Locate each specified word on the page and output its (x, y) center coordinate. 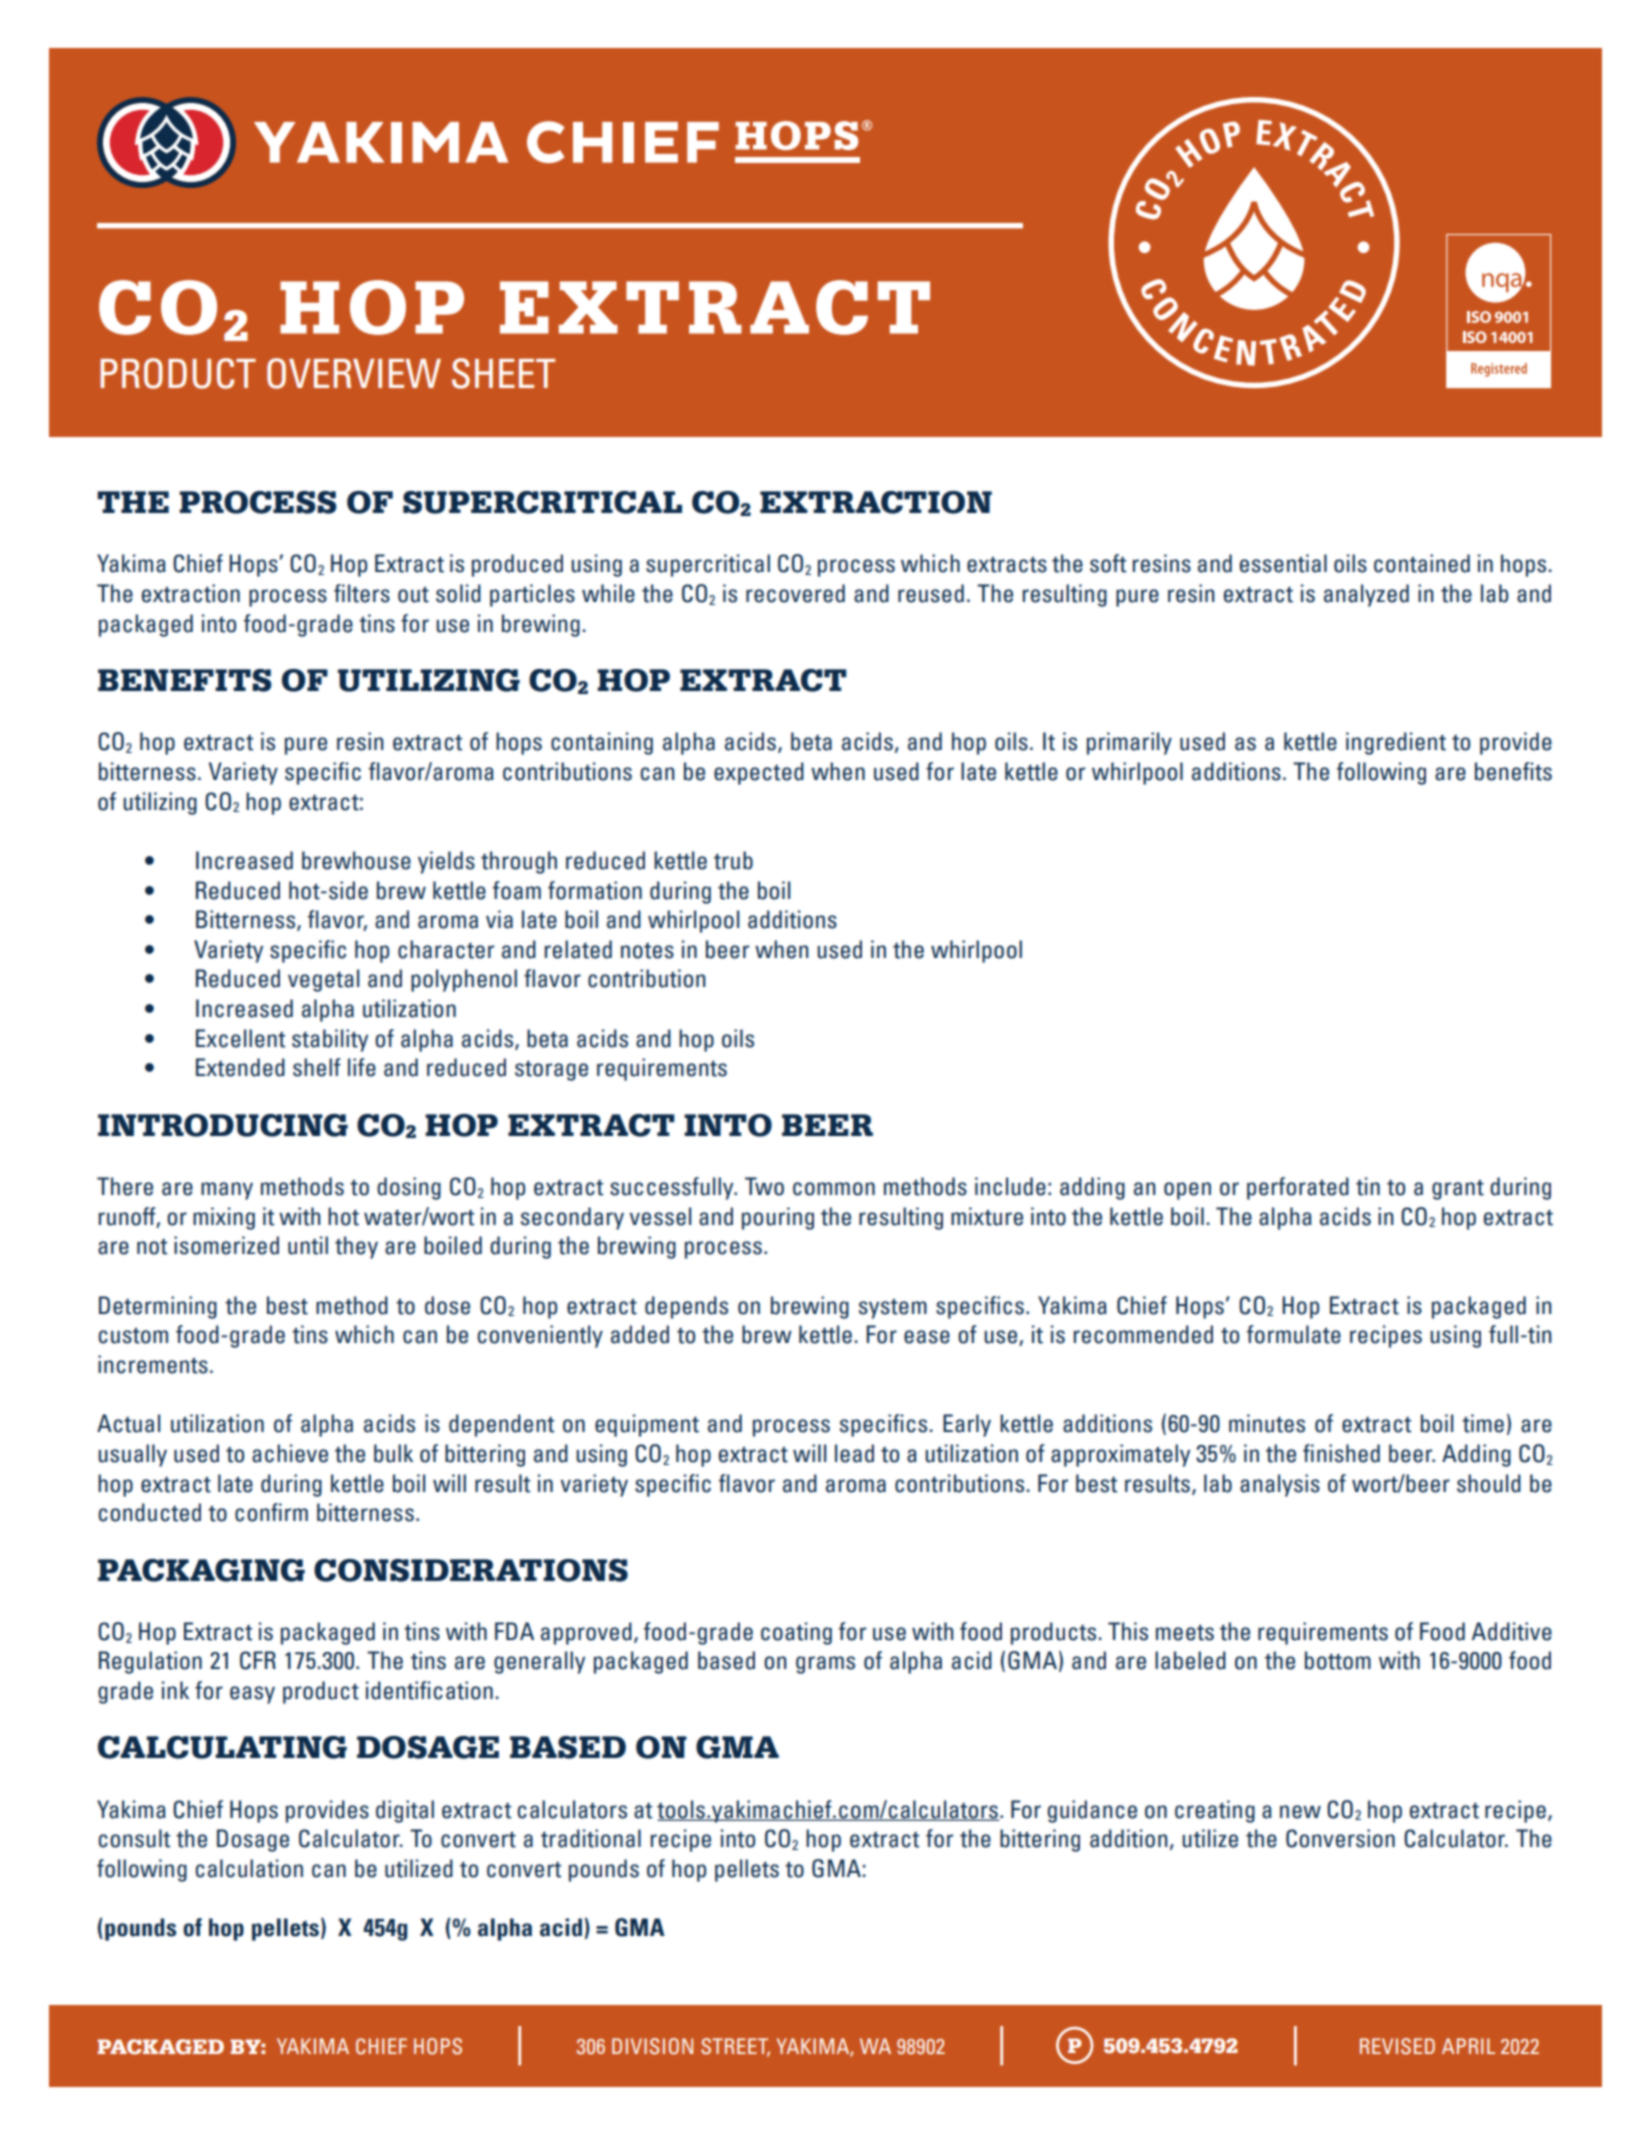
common (834, 1189)
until (308, 1245)
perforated (1298, 1188)
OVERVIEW (354, 373)
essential (1283, 563)
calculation (249, 1868)
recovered (795, 593)
